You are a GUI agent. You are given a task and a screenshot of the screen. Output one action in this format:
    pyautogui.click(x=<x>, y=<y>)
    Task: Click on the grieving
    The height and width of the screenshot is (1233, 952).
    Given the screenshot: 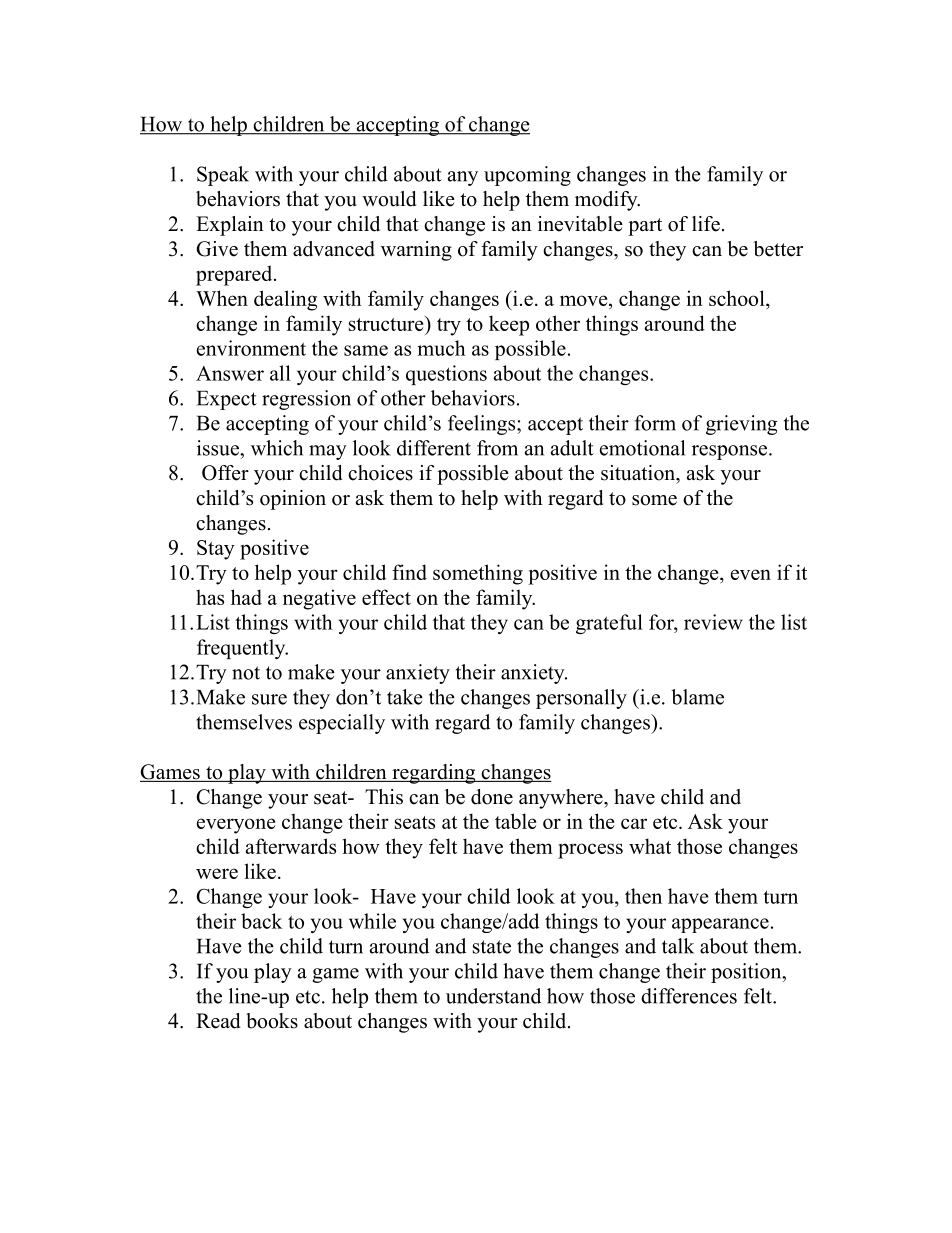 What is the action you would take?
    pyautogui.click(x=741, y=425)
